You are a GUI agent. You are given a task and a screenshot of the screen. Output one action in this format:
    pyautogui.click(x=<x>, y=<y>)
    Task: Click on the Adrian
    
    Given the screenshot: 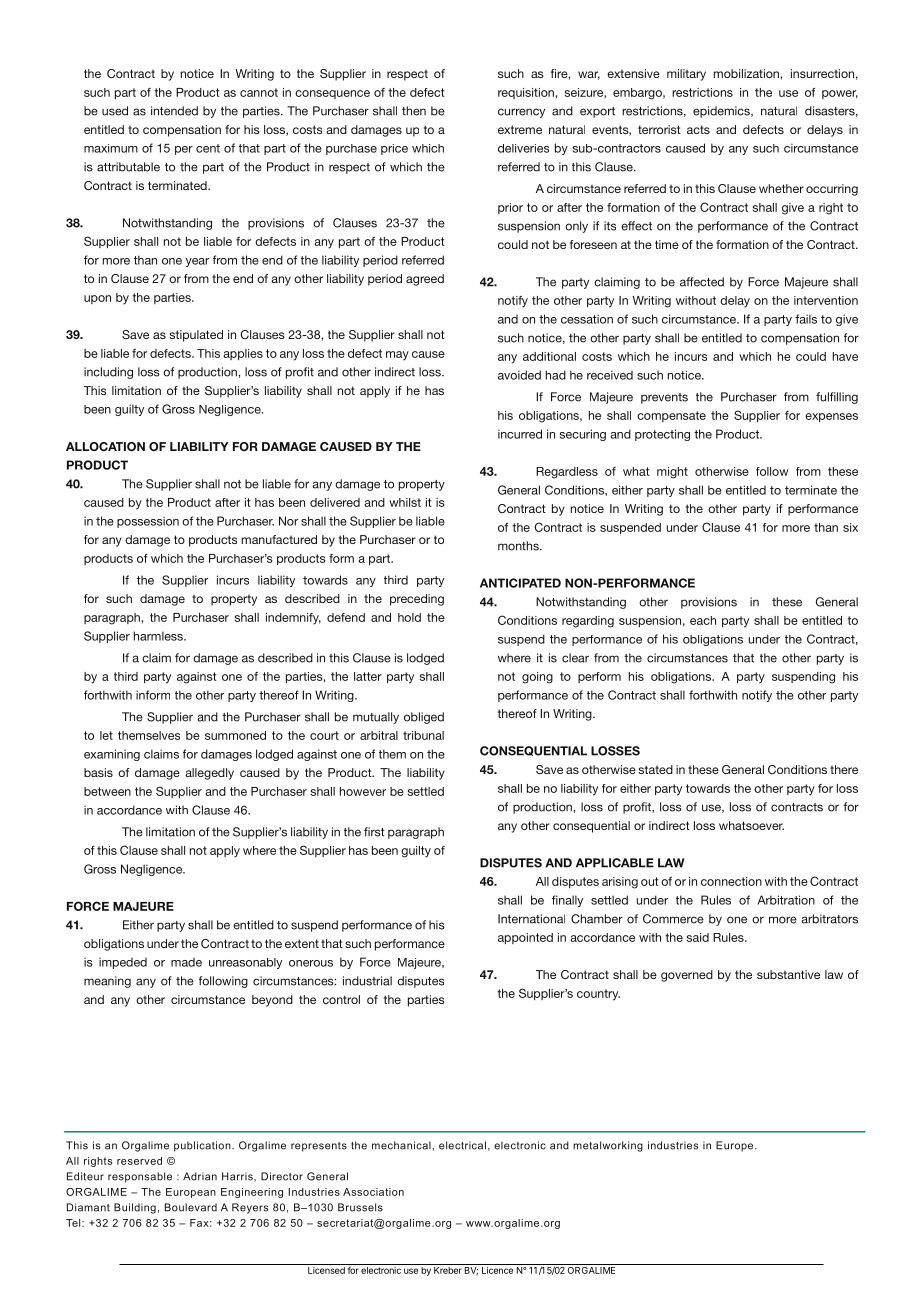 What is the action you would take?
    pyautogui.click(x=200, y=1176)
